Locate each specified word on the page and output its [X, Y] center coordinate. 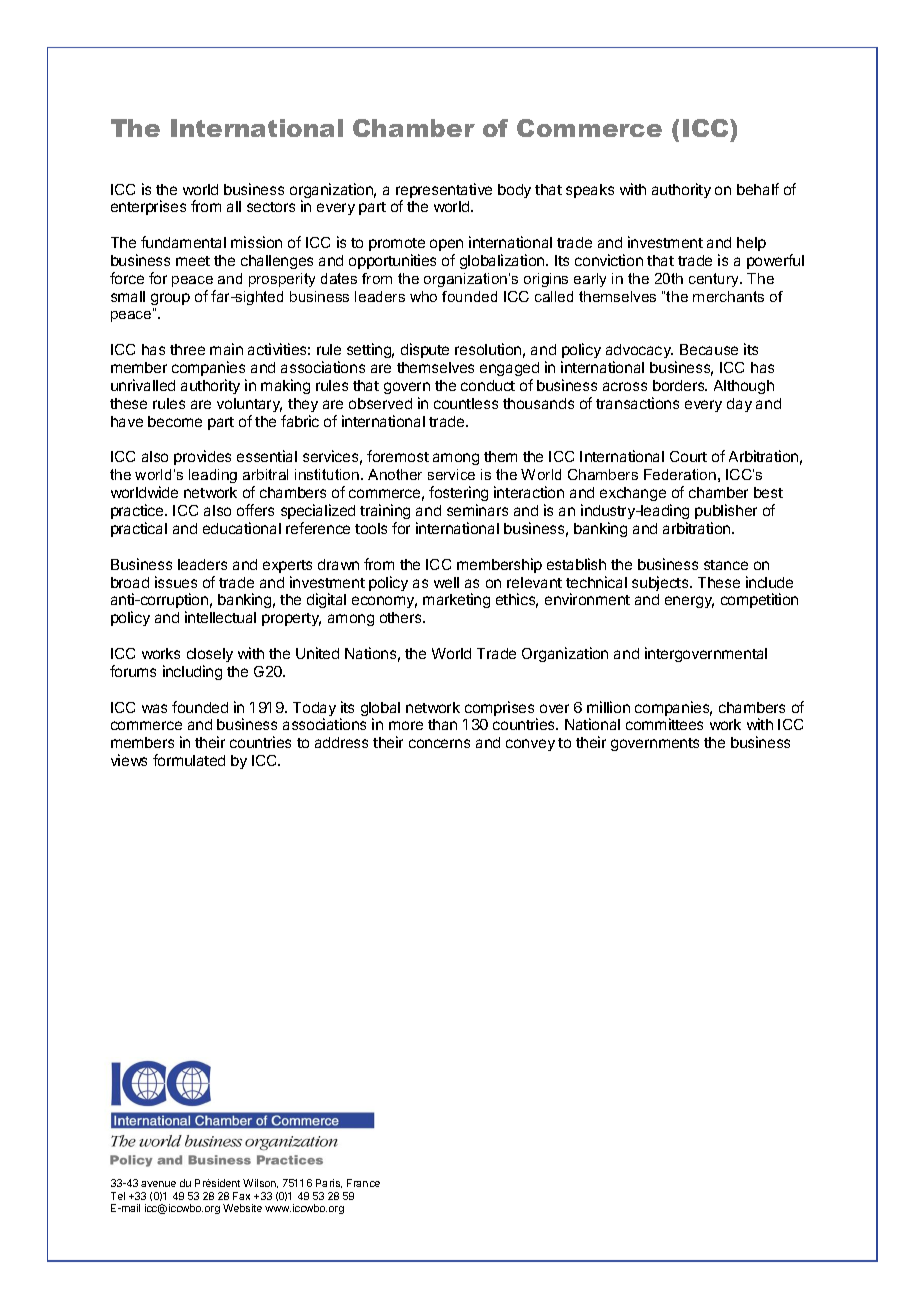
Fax [241, 1196]
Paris [329, 1183]
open [446, 245]
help [751, 244]
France [363, 1183]
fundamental [183, 242]
